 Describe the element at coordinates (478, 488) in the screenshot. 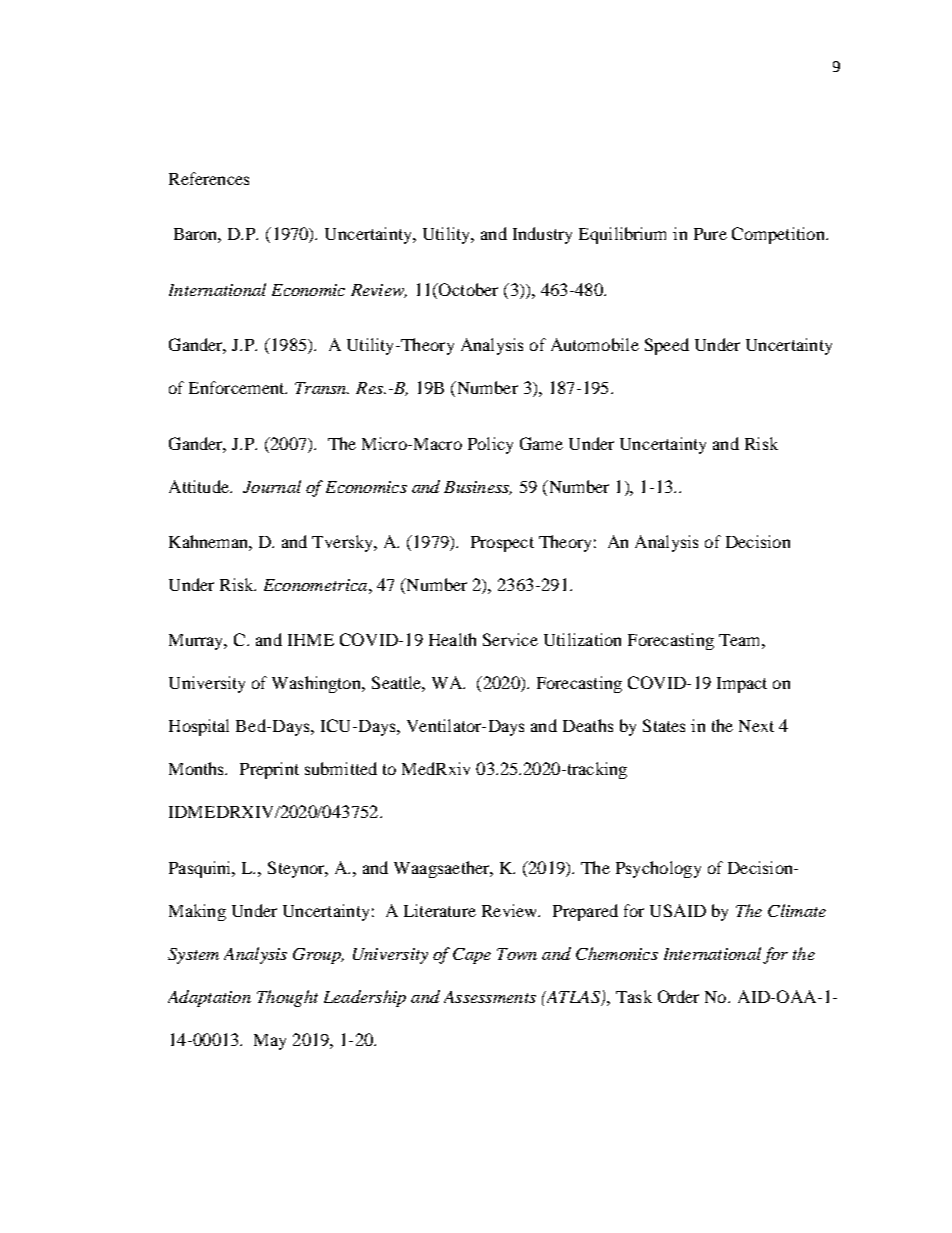

I see `Business` at that location.
